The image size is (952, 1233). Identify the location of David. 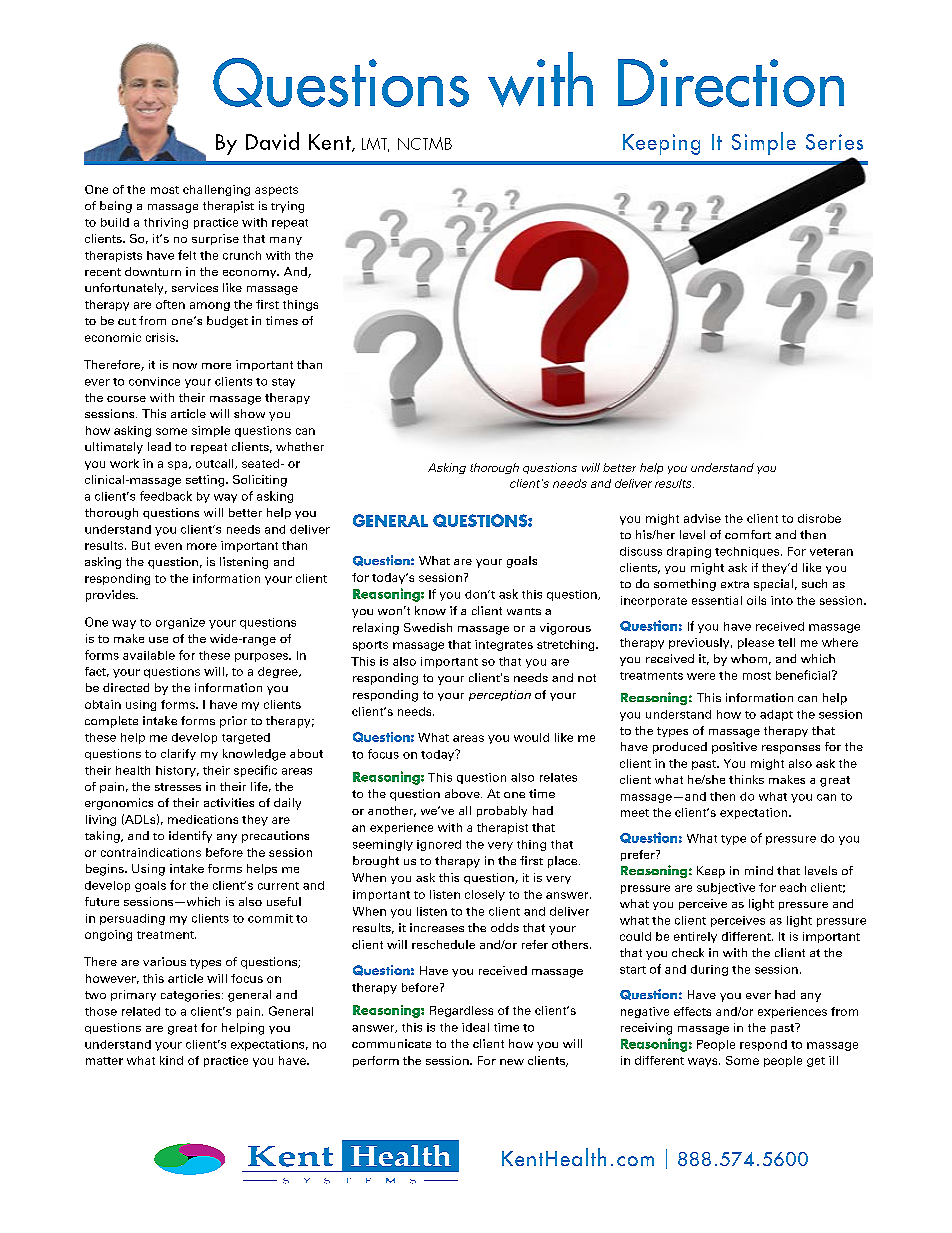
(272, 141).
